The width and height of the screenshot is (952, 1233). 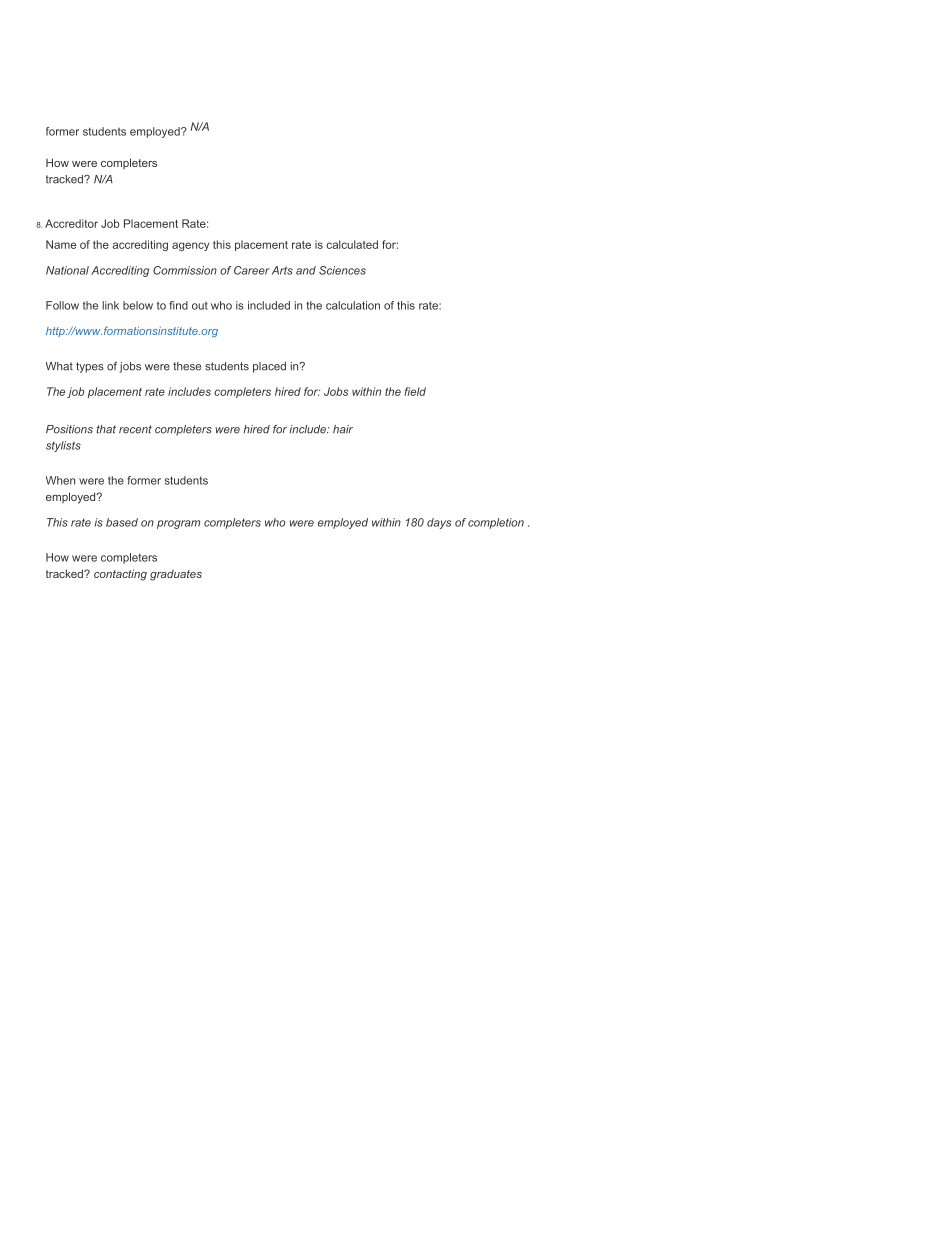 I want to click on contacting, so click(x=120, y=575).
